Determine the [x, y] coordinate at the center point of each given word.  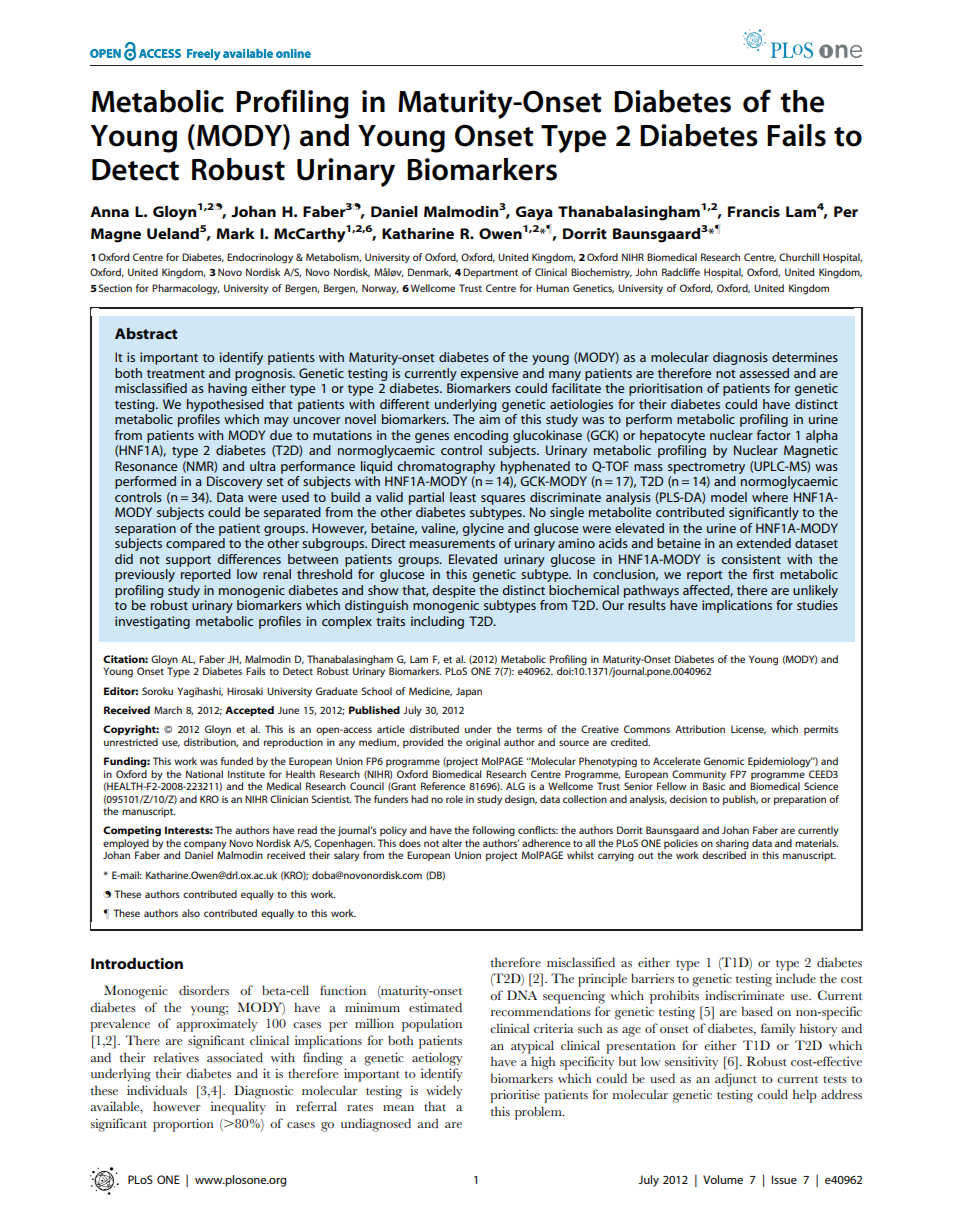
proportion [183, 1125]
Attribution [700, 729]
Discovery [235, 482]
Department [490, 273]
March [168, 710]
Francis [754, 211]
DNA [522, 995]
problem [539, 1113]
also [191, 913]
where [770, 497]
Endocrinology [260, 258]
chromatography [446, 467]
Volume [723, 1179]
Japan [469, 692]
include [796, 978]
